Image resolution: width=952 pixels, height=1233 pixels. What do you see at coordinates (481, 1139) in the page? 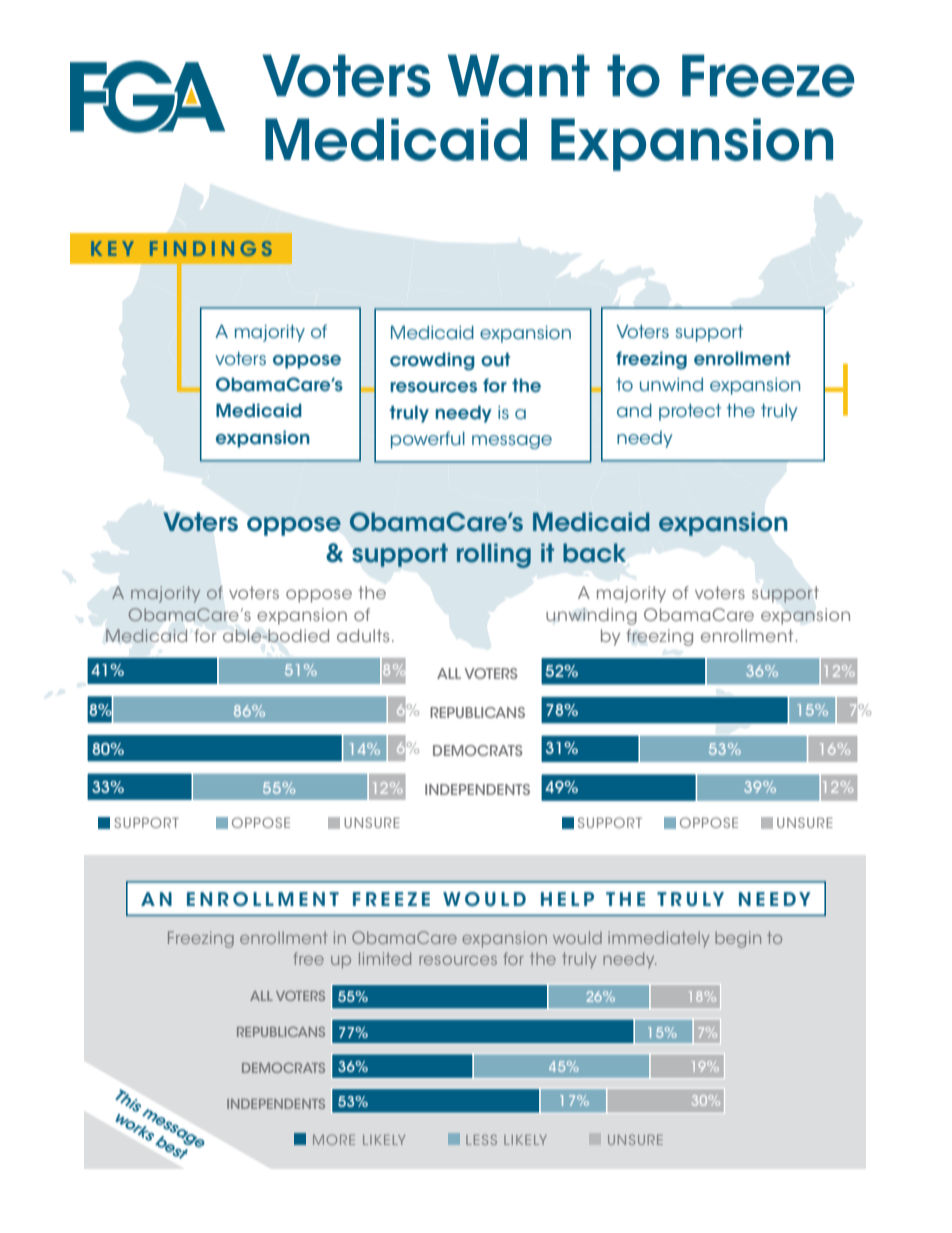
I see `LESS` at bounding box center [481, 1139].
